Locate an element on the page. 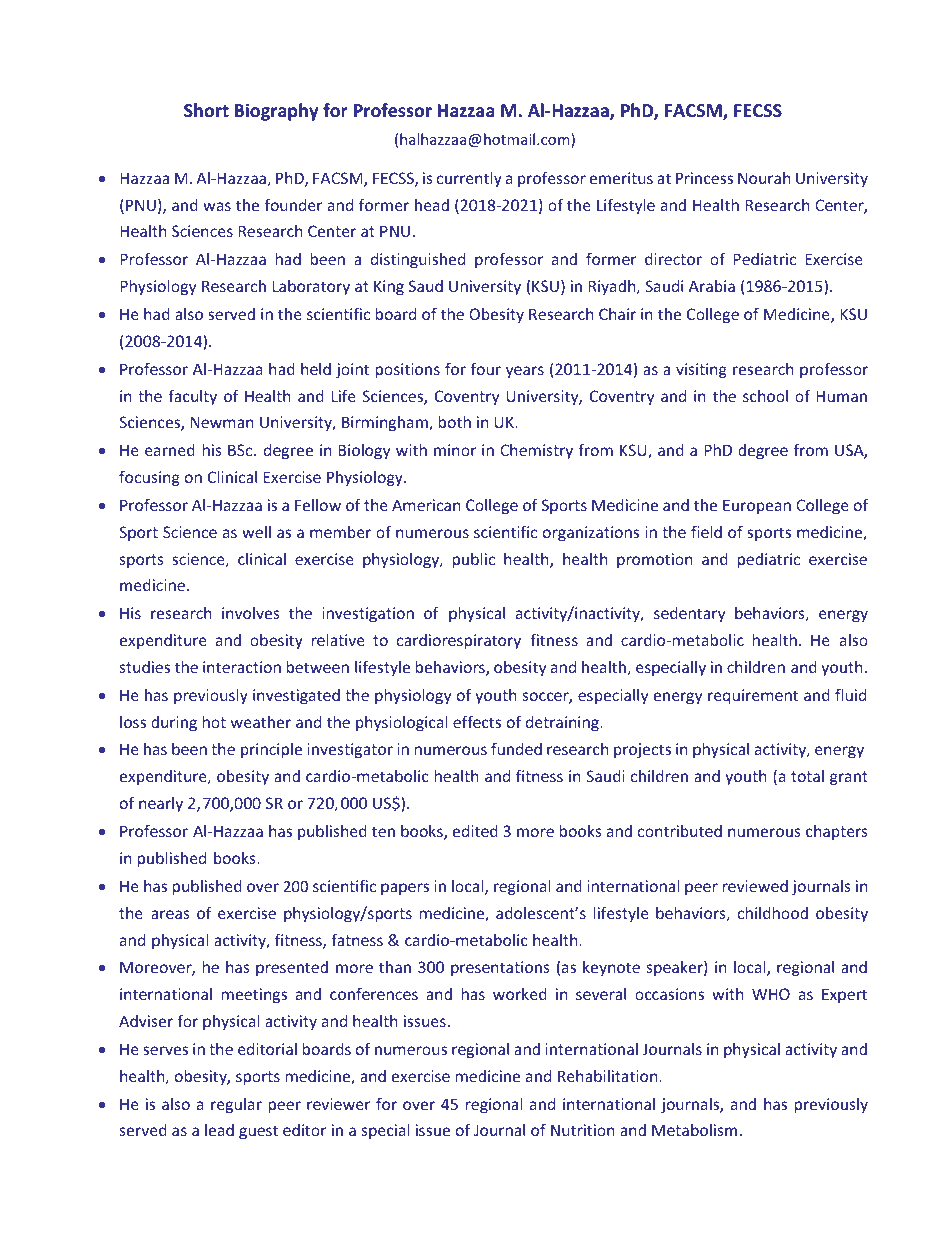  European is located at coordinates (757, 506).
